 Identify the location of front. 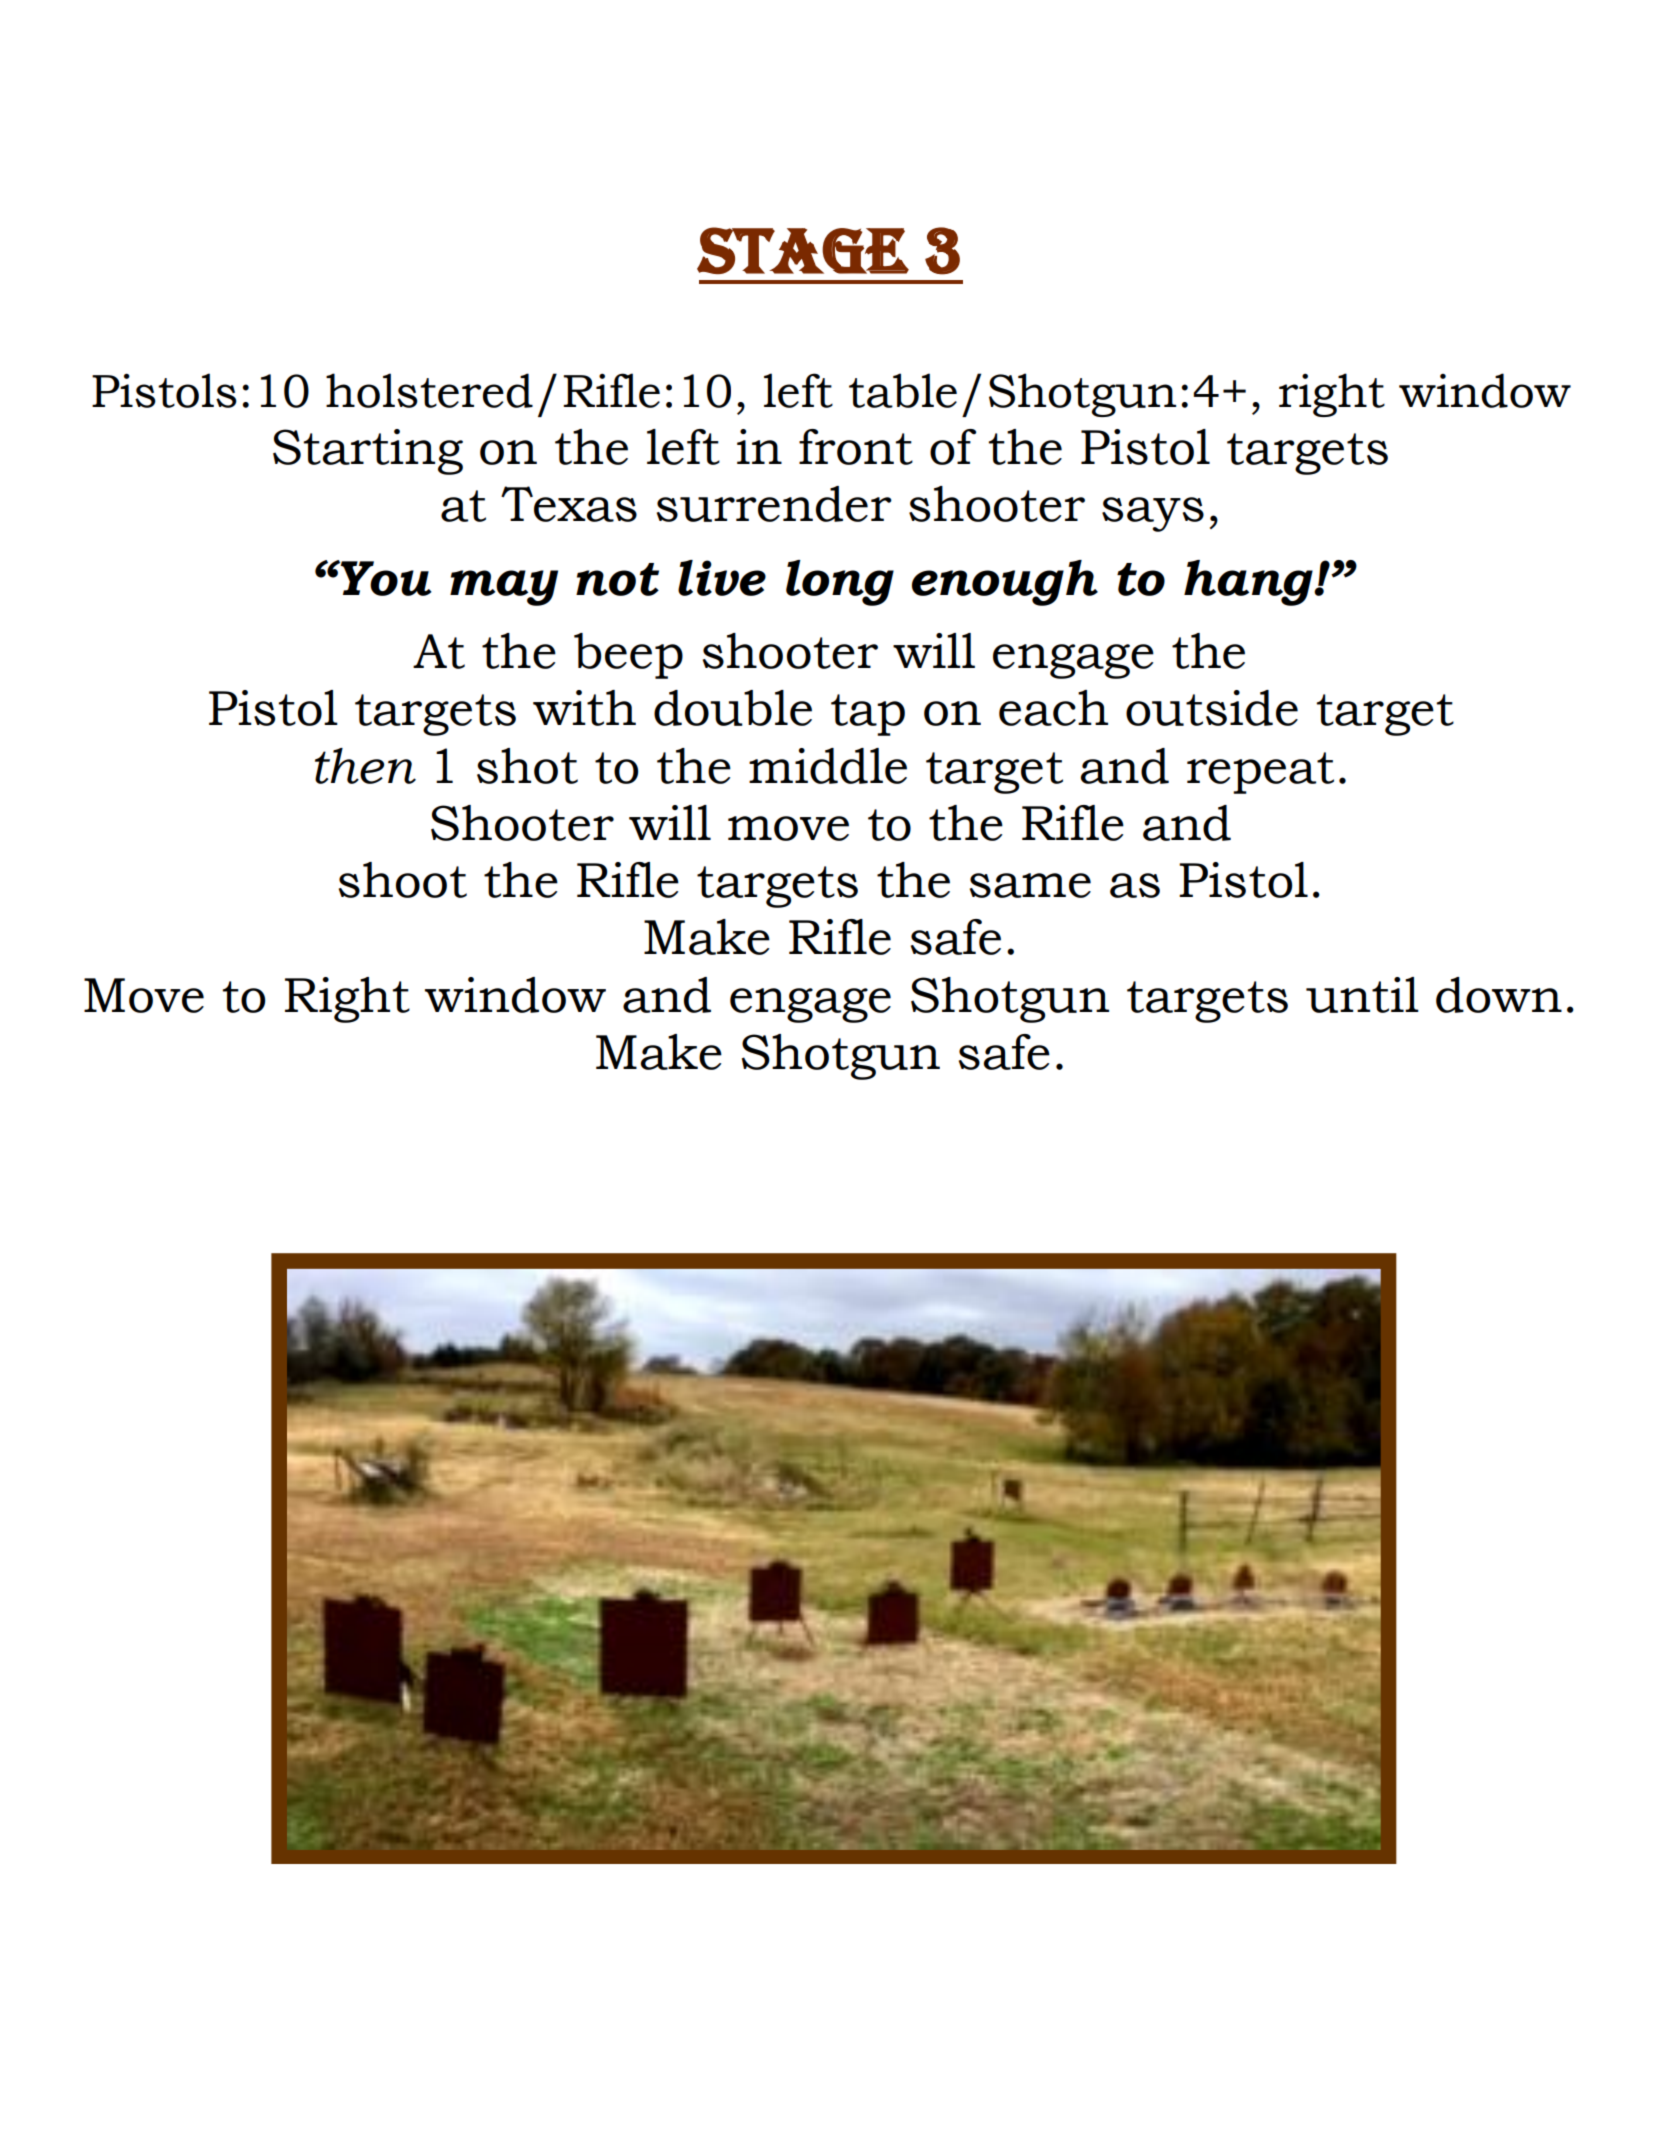
(856, 447).
